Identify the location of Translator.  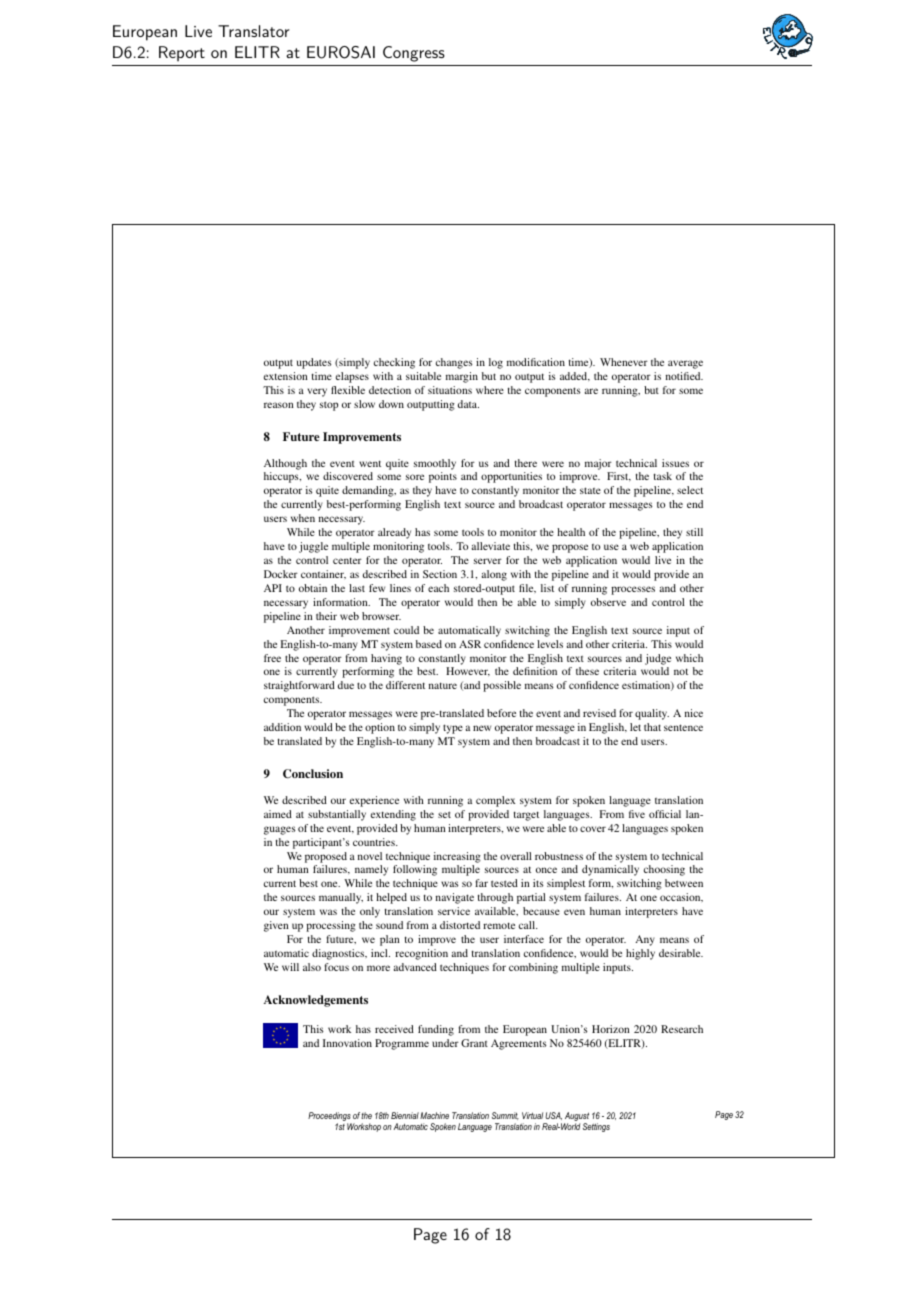
(254, 31).
